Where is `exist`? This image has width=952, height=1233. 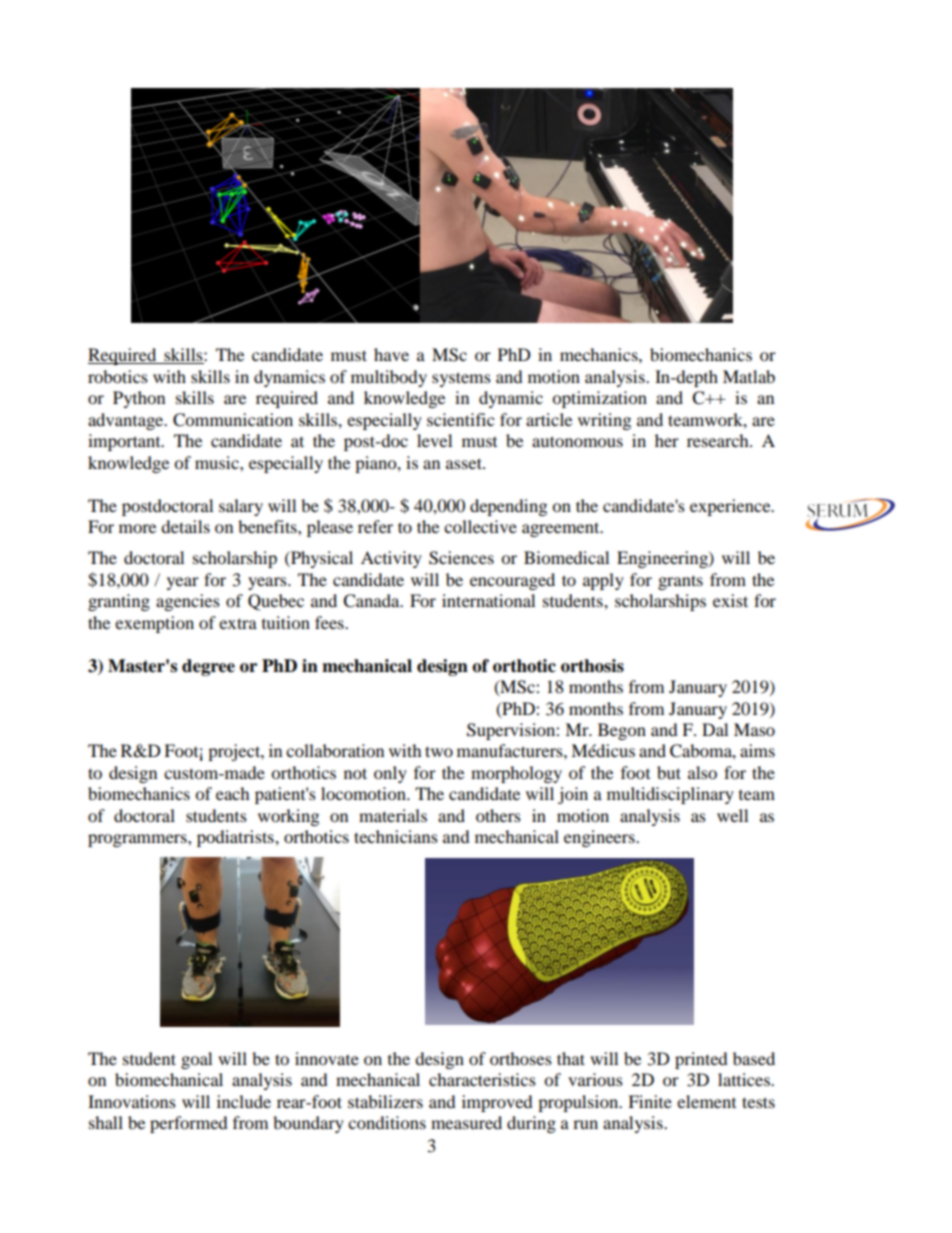 exist is located at coordinates (730, 600).
